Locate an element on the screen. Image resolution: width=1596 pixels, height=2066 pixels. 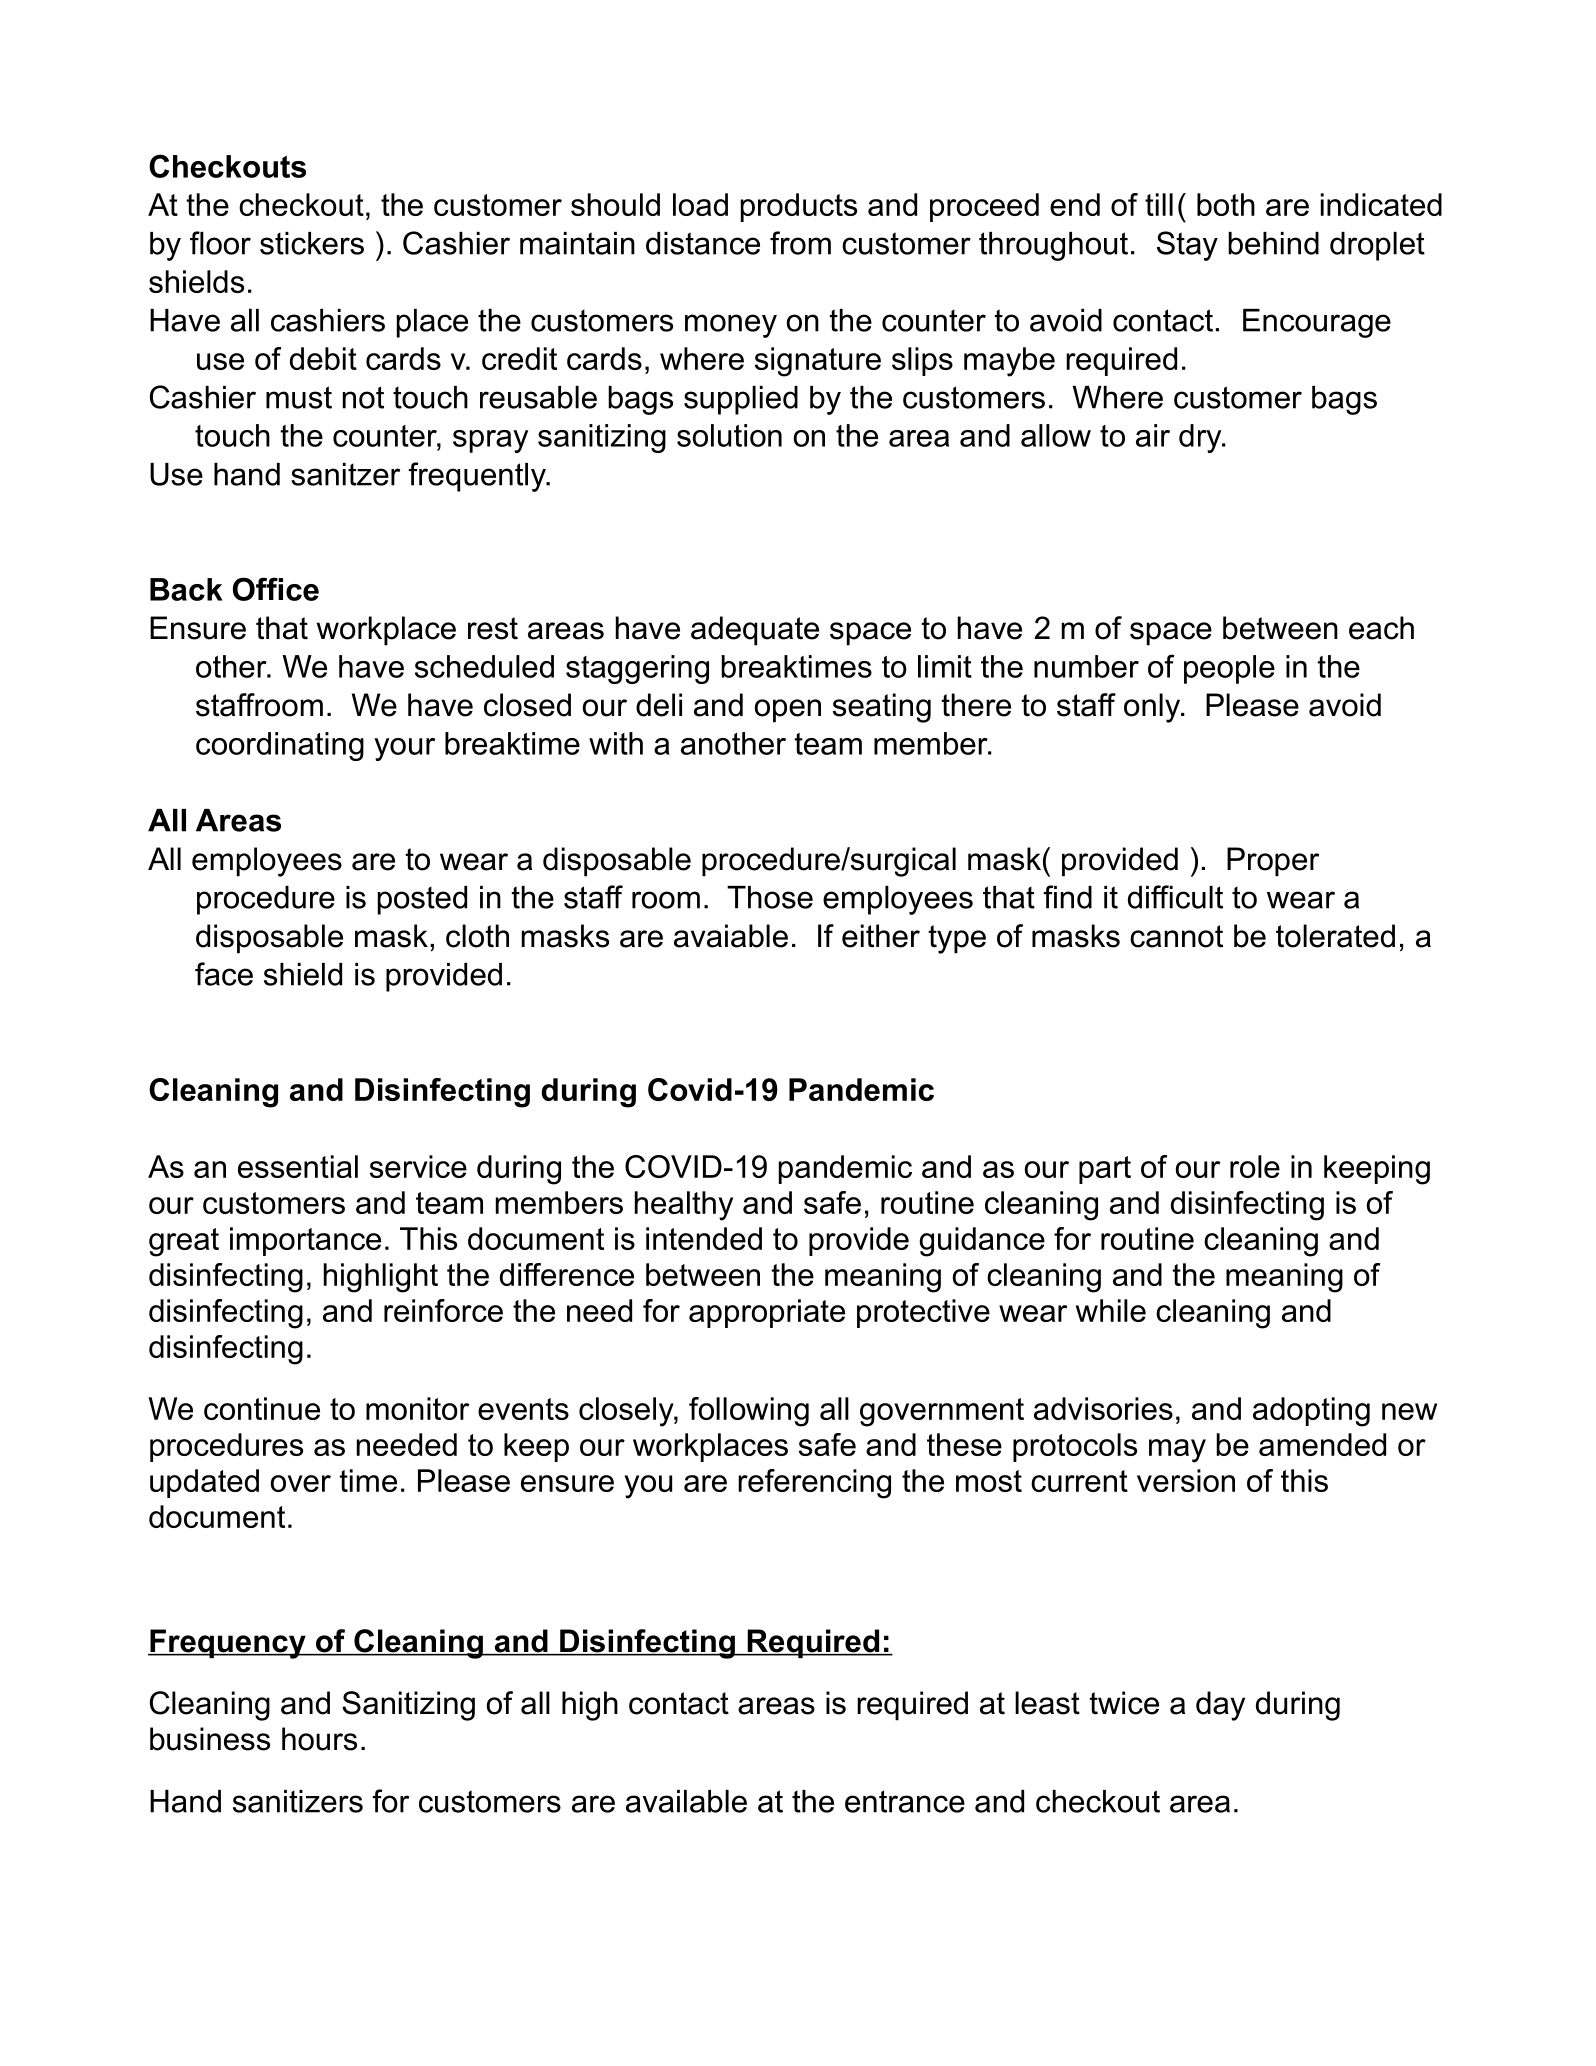
day is located at coordinates (1220, 1706).
